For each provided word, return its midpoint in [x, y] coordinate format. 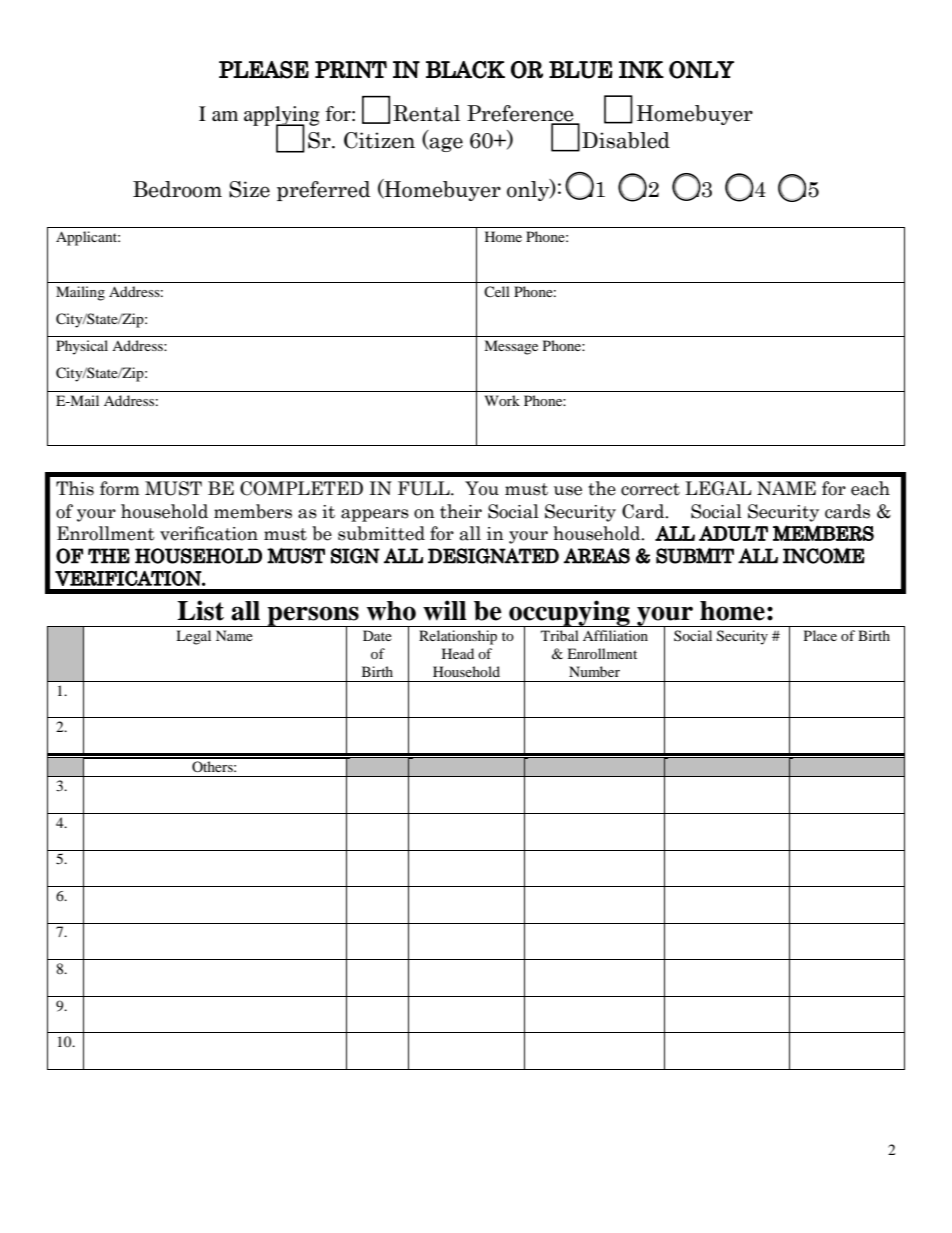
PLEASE [264, 70]
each [870, 488]
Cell [497, 291]
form [120, 488]
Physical [82, 347]
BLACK [465, 70]
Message [511, 347]
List [200, 610]
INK [641, 69]
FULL [425, 488]
